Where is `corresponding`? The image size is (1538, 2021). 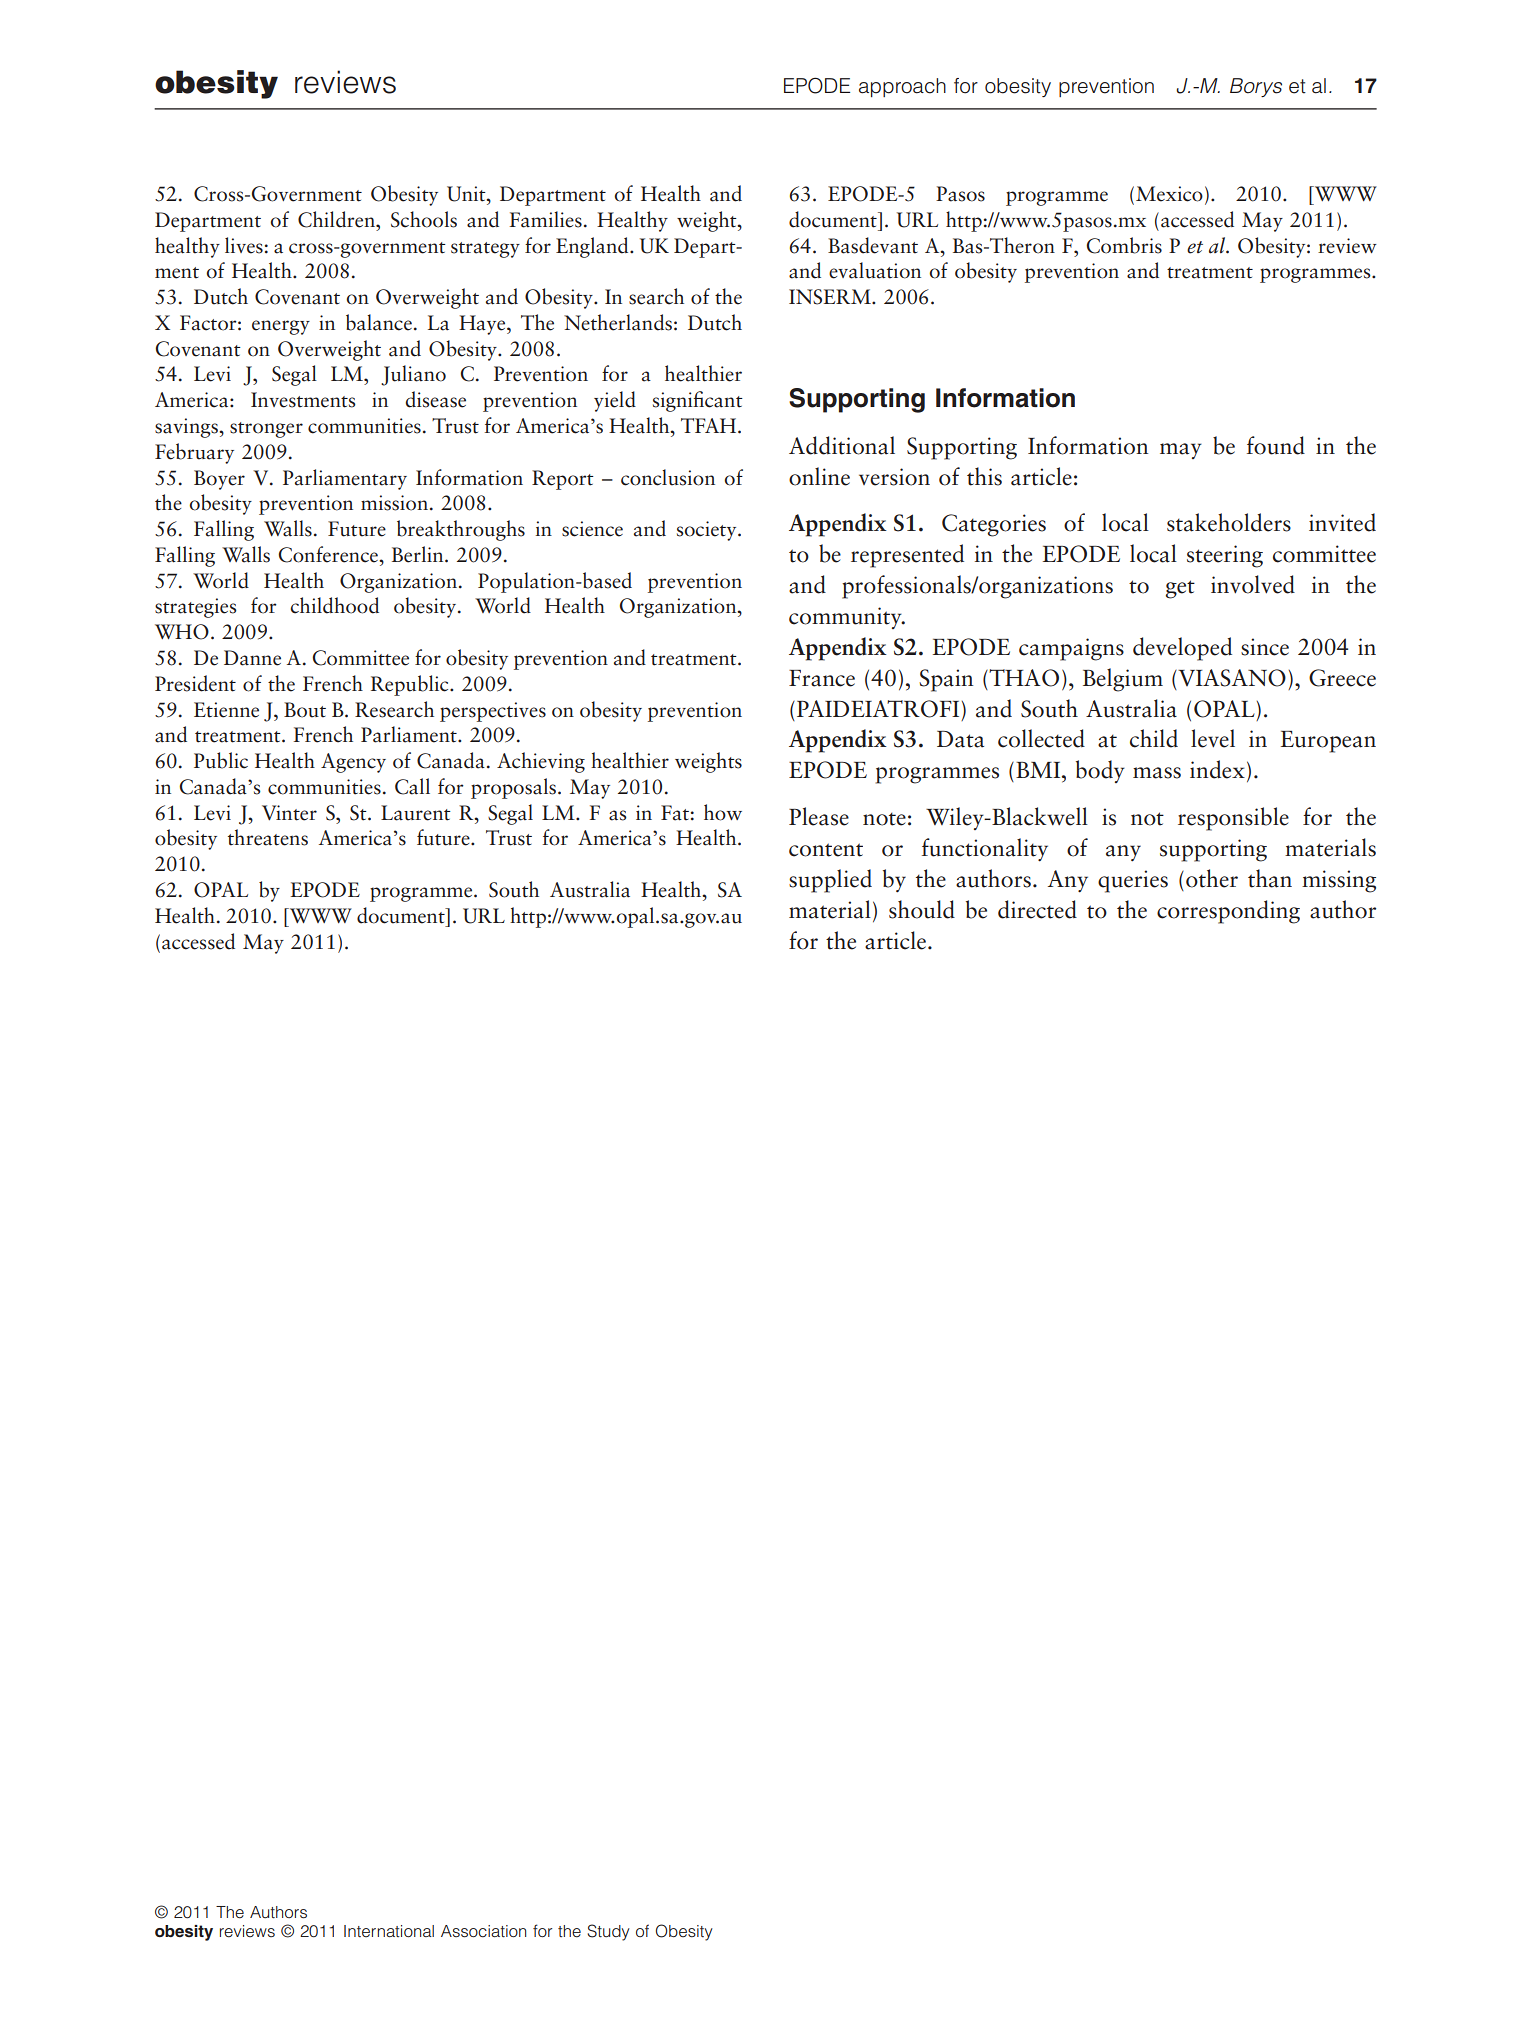 corresponding is located at coordinates (1228, 912).
